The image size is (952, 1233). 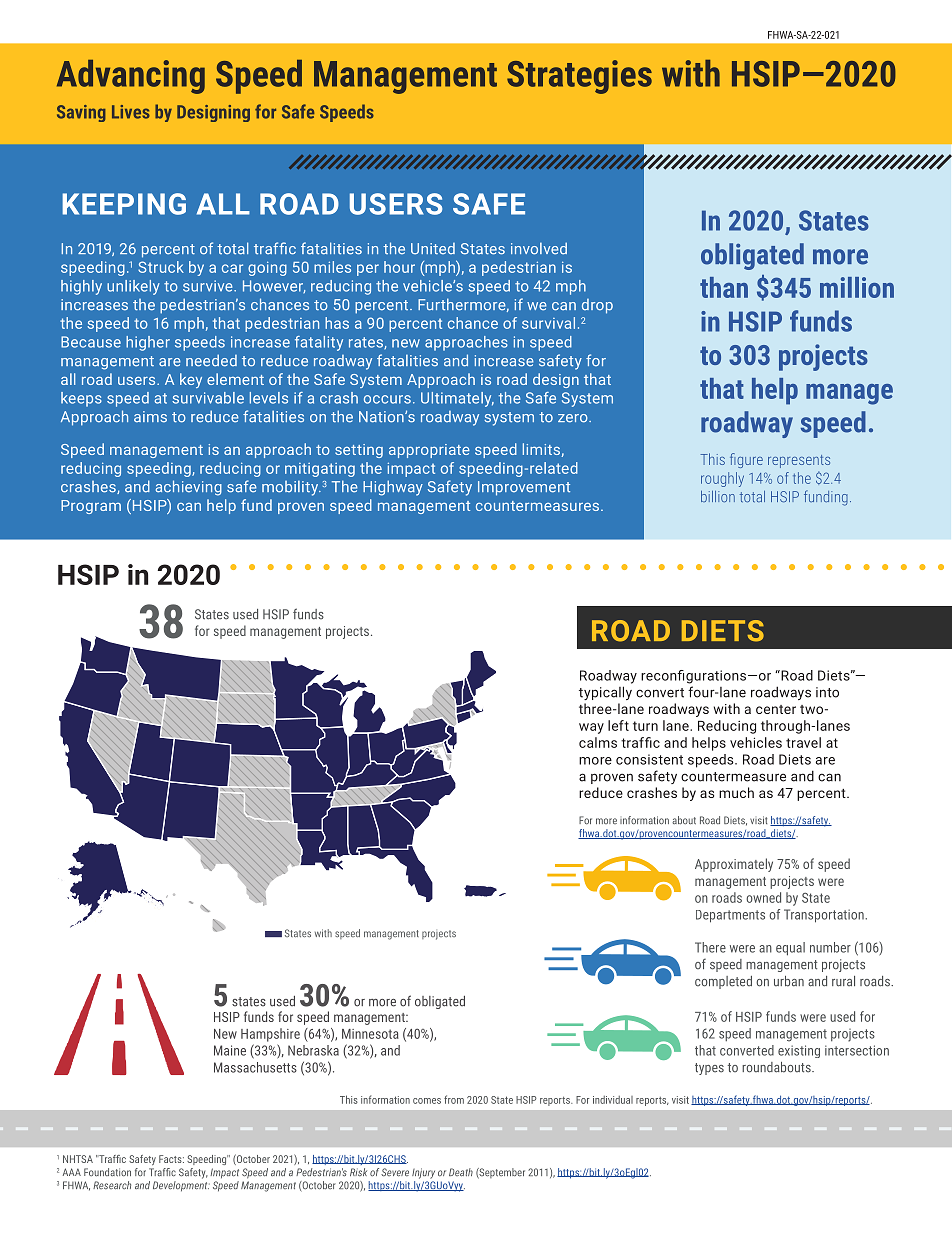 What do you see at coordinates (429, 451) in the screenshot?
I see `appropriate` at bounding box center [429, 451].
